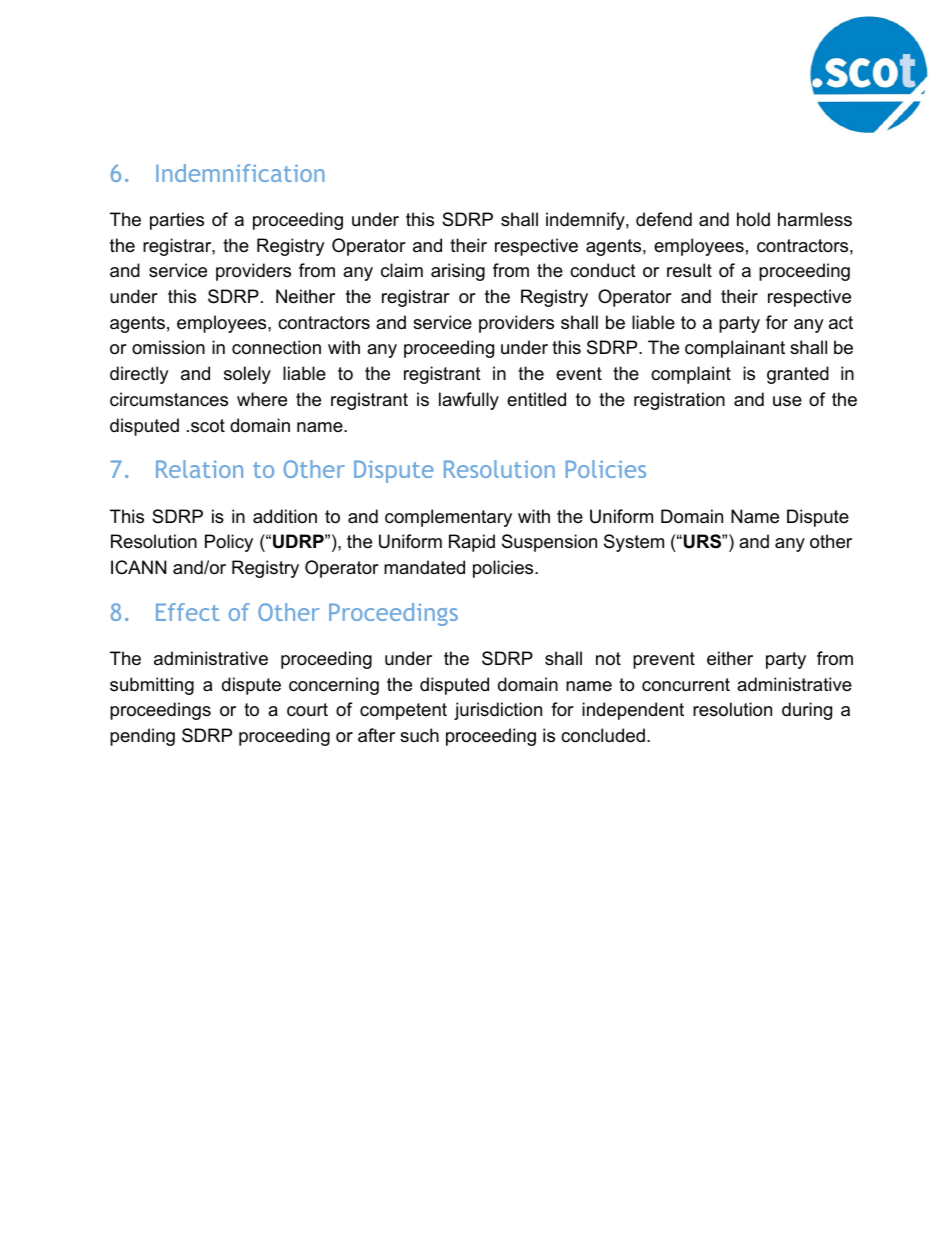 The height and width of the screenshot is (1233, 952). Describe the element at coordinates (634, 543) in the screenshot. I see `System` at that location.
